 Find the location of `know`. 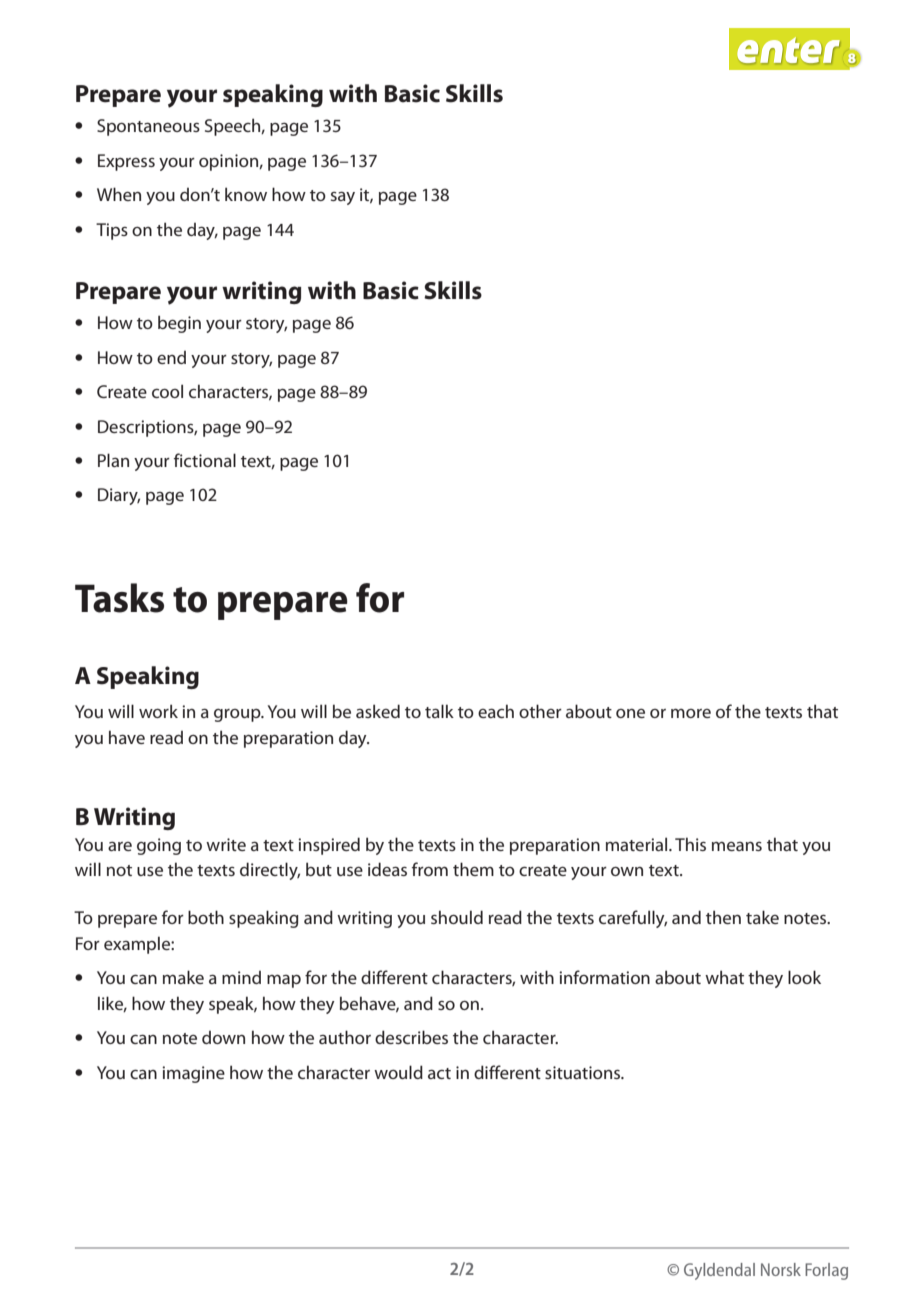

know is located at coordinates (246, 194).
